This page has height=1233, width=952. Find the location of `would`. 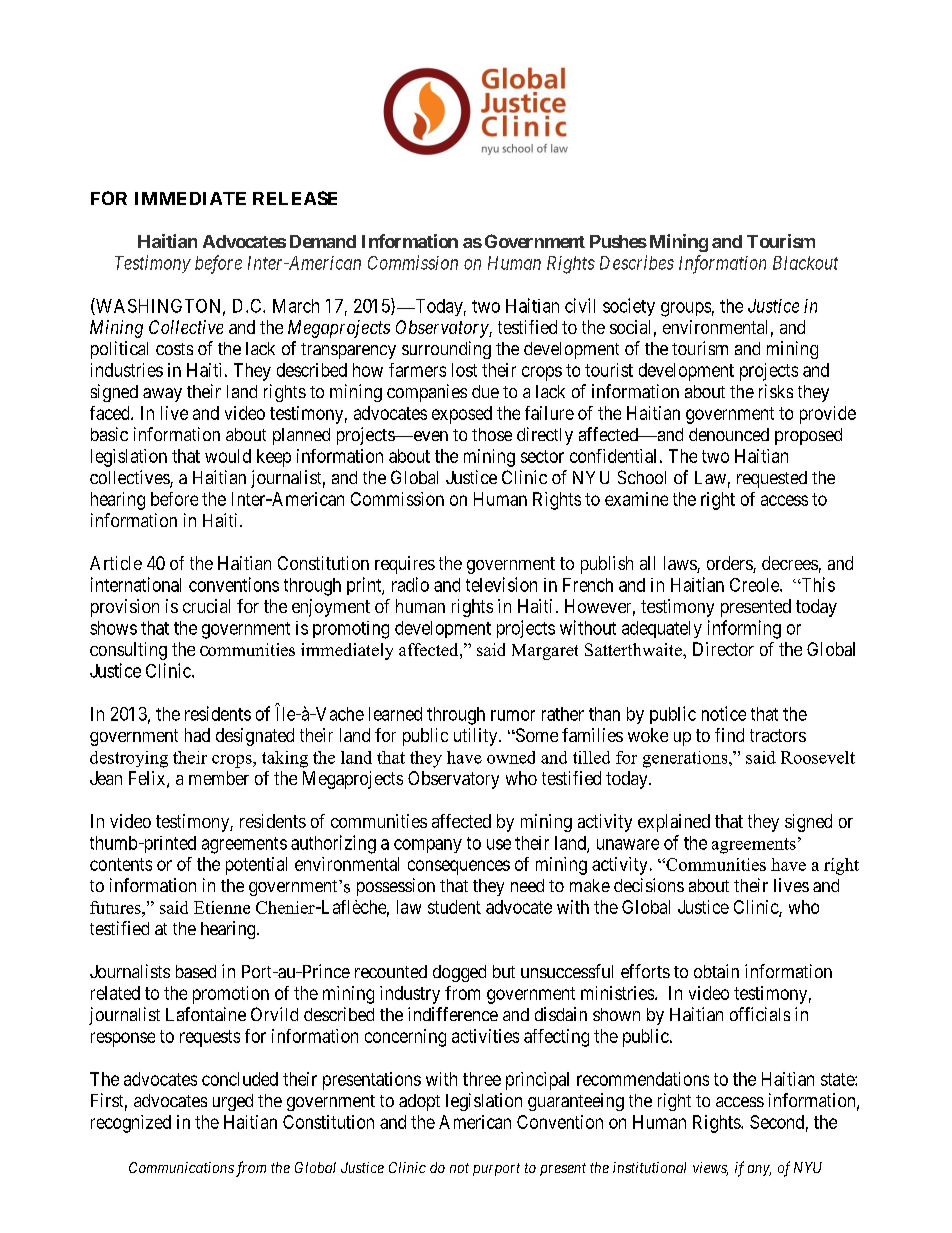

would is located at coordinates (228, 456).
